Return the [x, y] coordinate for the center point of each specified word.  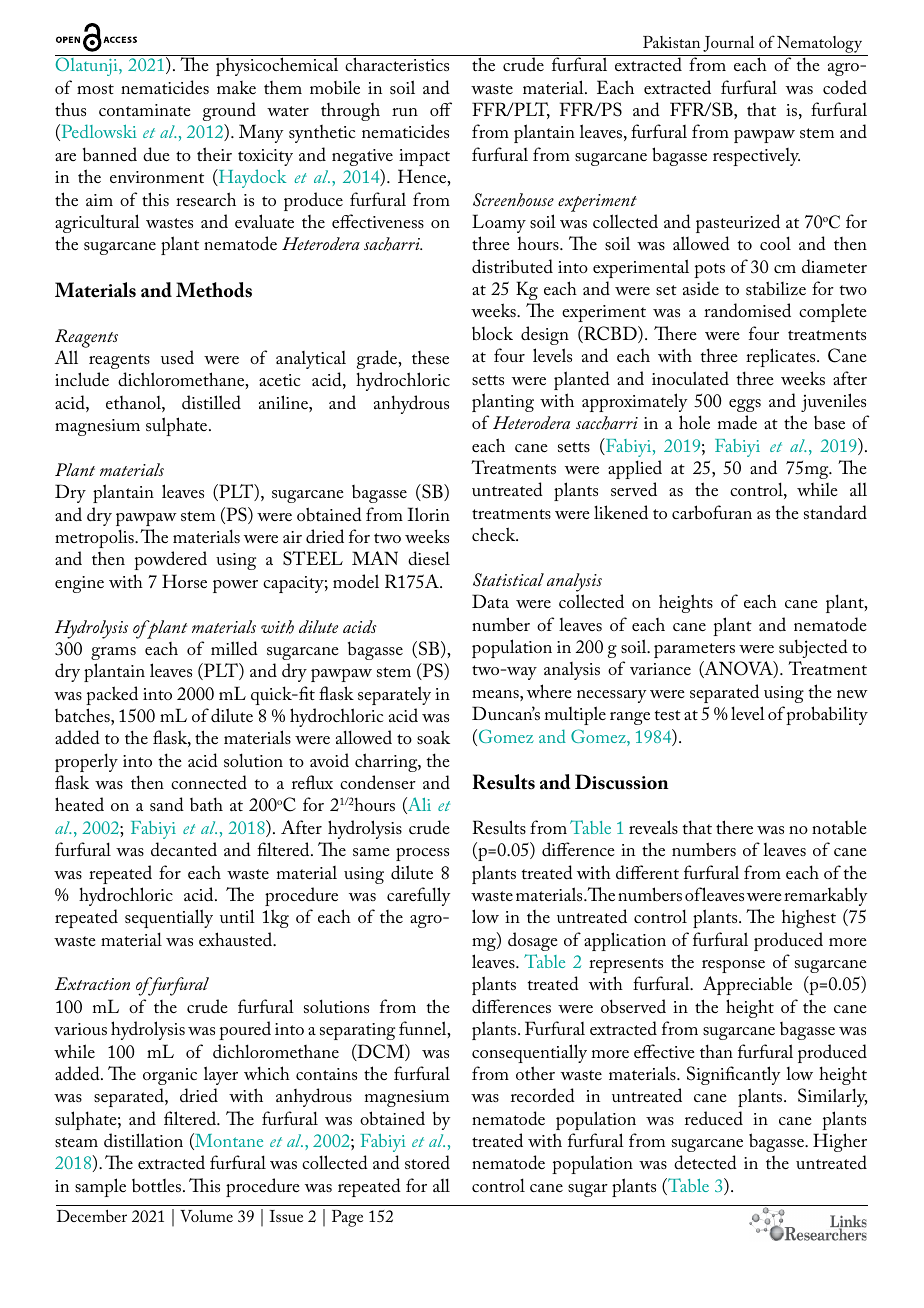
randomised [747, 310]
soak [433, 737]
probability [827, 715]
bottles [156, 1186]
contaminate [145, 110]
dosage [533, 941]
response [733, 966]
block [492, 334]
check [495, 534]
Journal [728, 44]
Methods [214, 290]
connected [209, 782]
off [441, 109]
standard [835, 512]
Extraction [92, 983]
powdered [170, 560]
